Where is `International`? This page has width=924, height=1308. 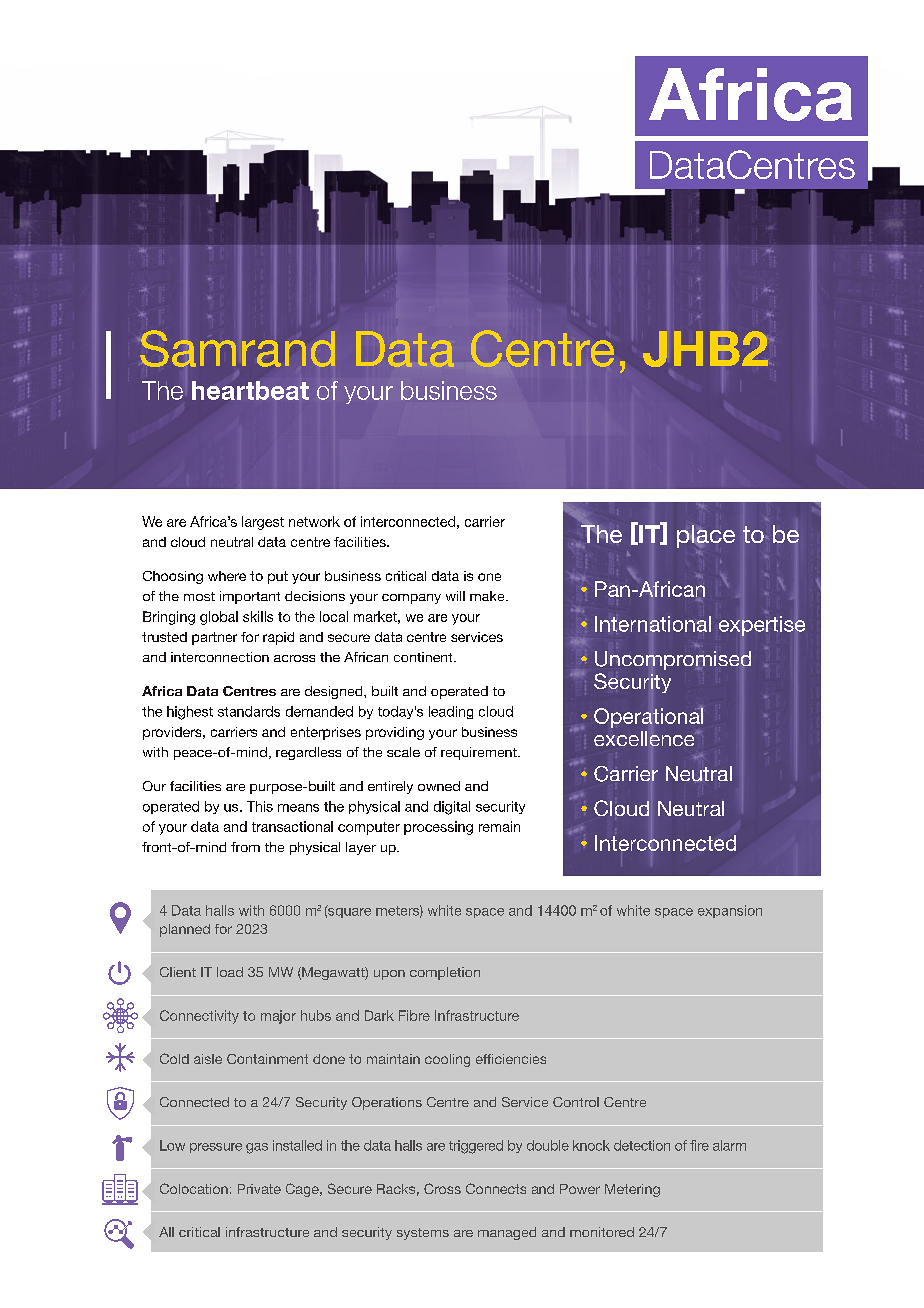
International is located at coordinates (653, 624).
